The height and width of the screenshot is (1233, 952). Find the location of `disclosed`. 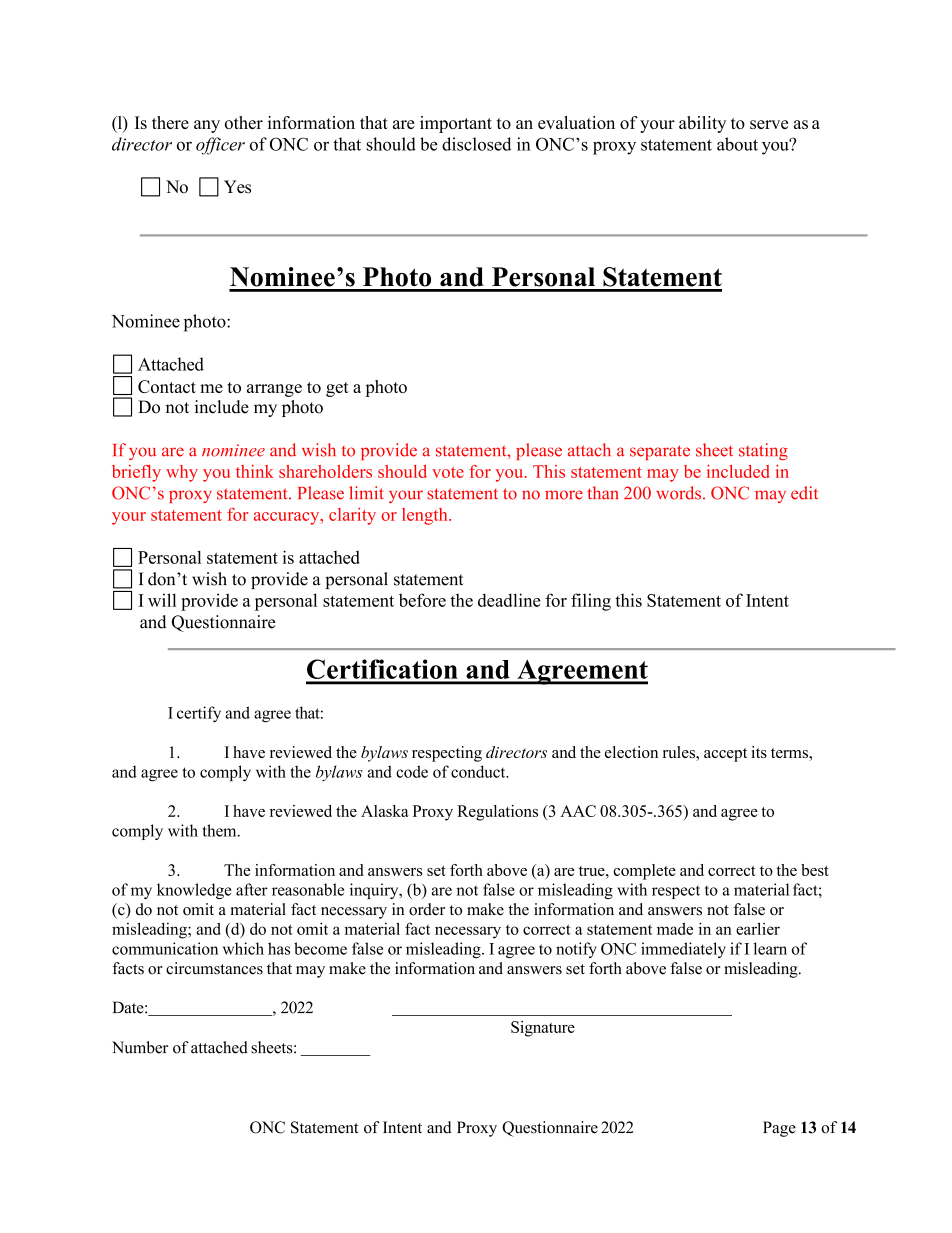

disclosed is located at coordinates (476, 144).
